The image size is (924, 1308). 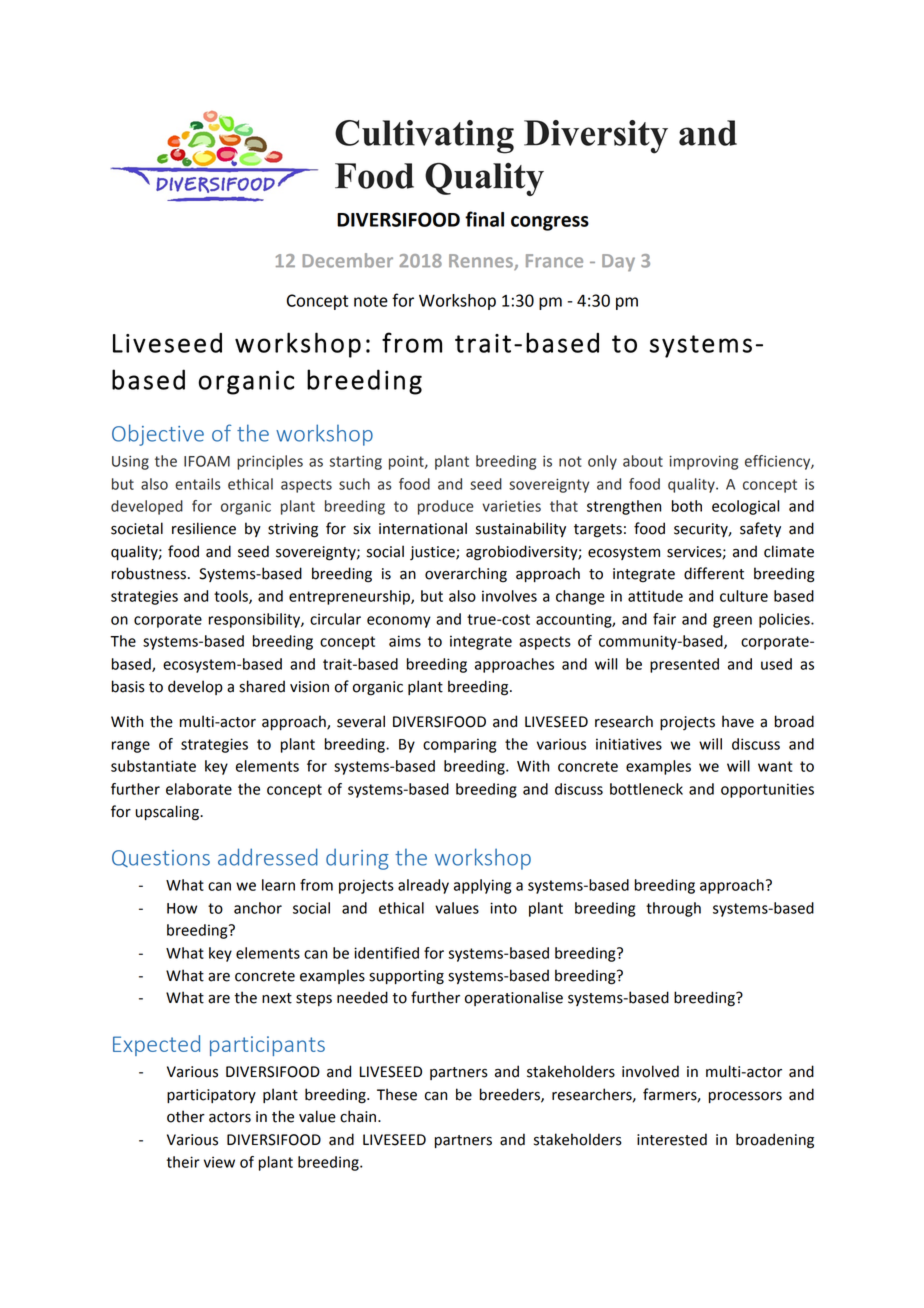 I want to click on December, so click(x=348, y=260).
